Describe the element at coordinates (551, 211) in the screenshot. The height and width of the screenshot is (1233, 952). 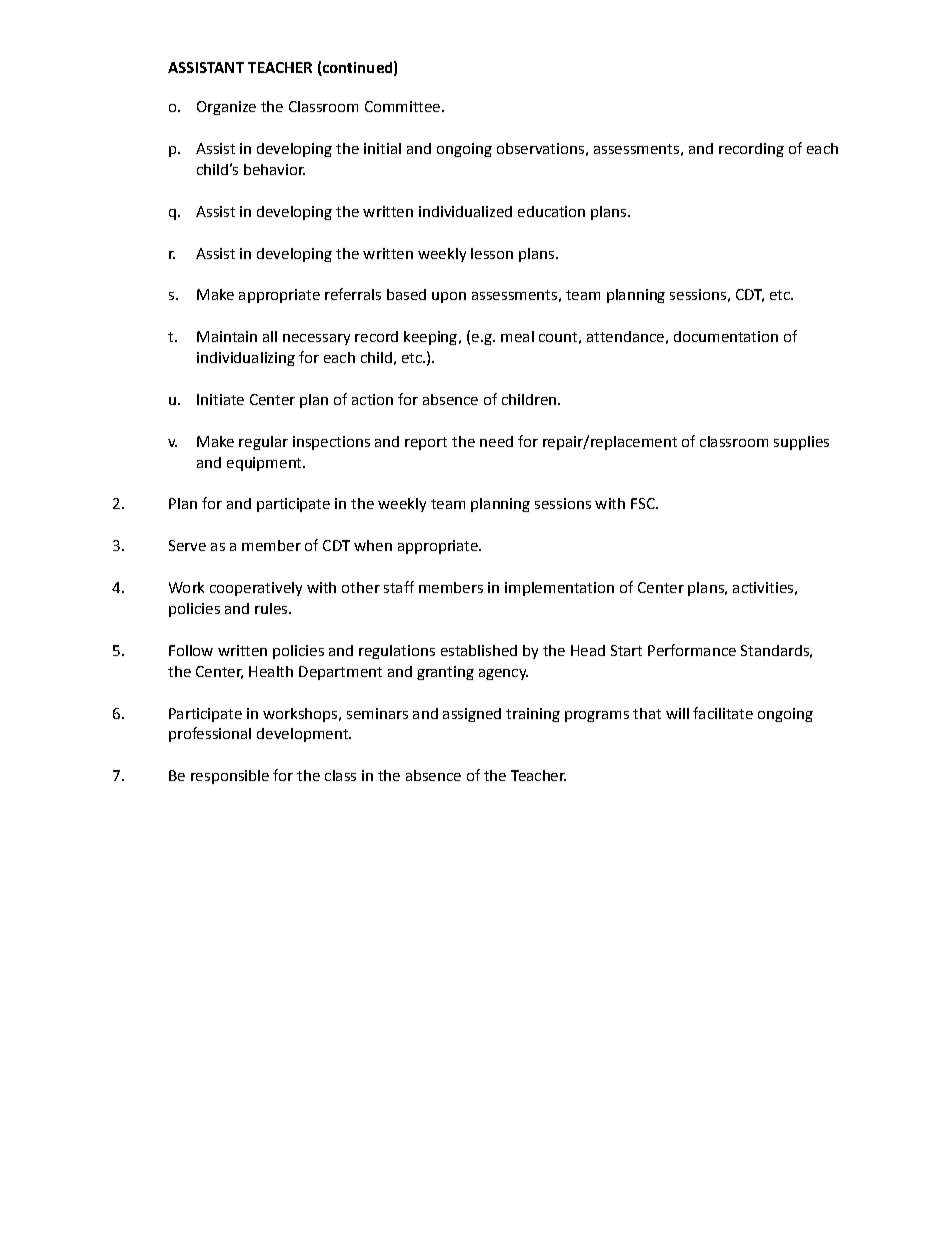
I see `education` at that location.
